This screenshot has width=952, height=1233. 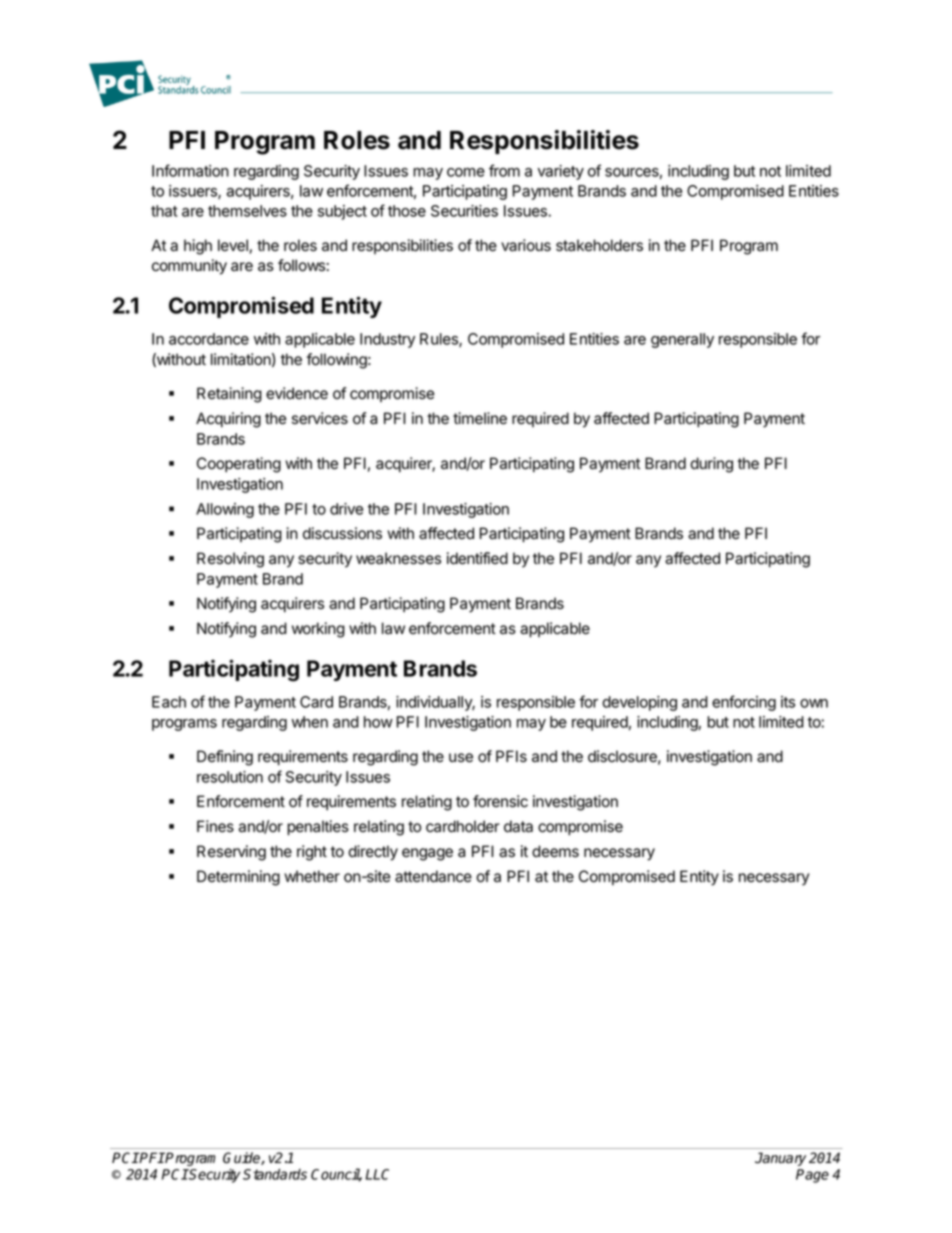 I want to click on enforcing, so click(x=744, y=703).
